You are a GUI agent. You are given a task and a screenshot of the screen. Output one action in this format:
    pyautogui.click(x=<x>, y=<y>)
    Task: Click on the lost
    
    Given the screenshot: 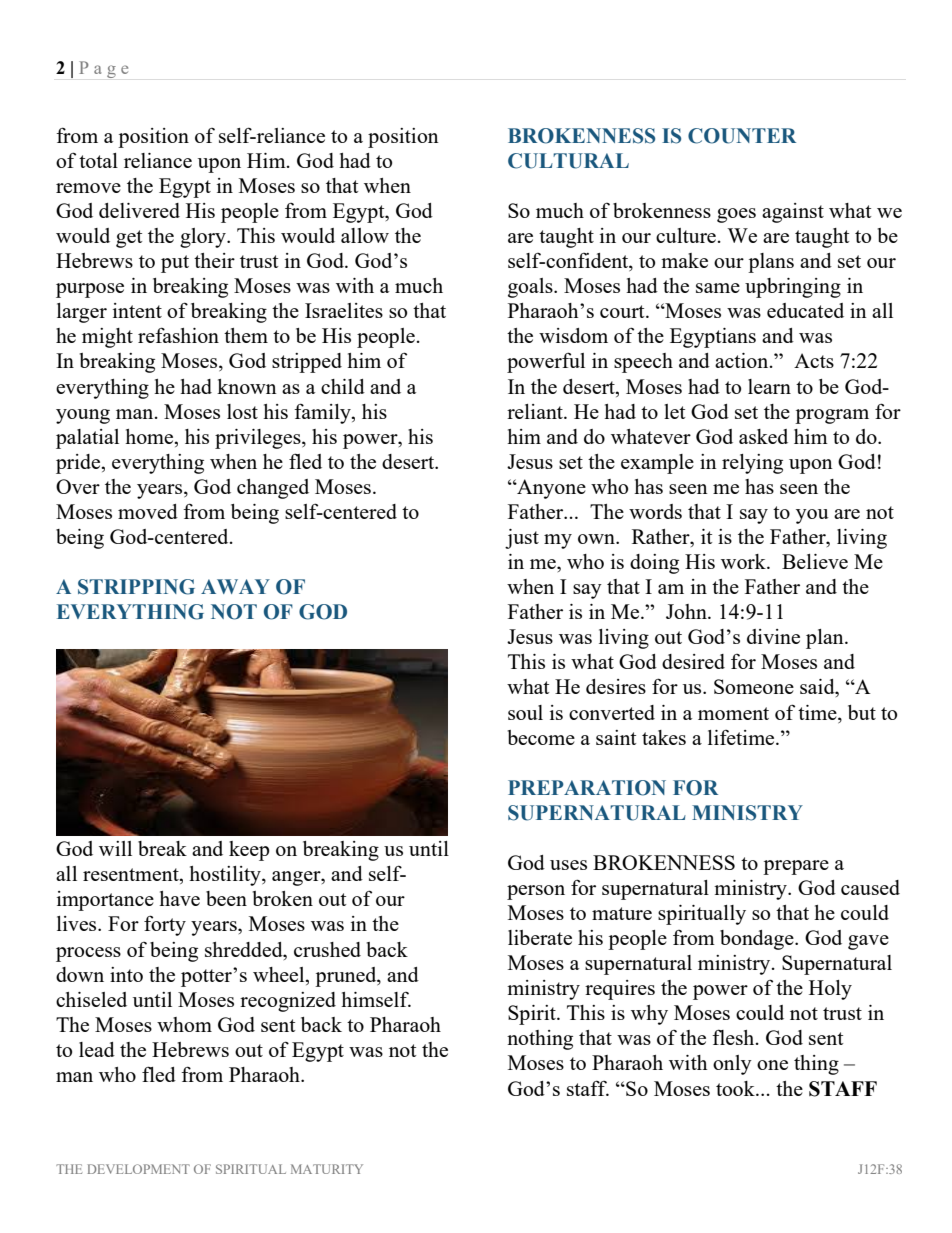 What is the action you would take?
    pyautogui.click(x=242, y=411)
